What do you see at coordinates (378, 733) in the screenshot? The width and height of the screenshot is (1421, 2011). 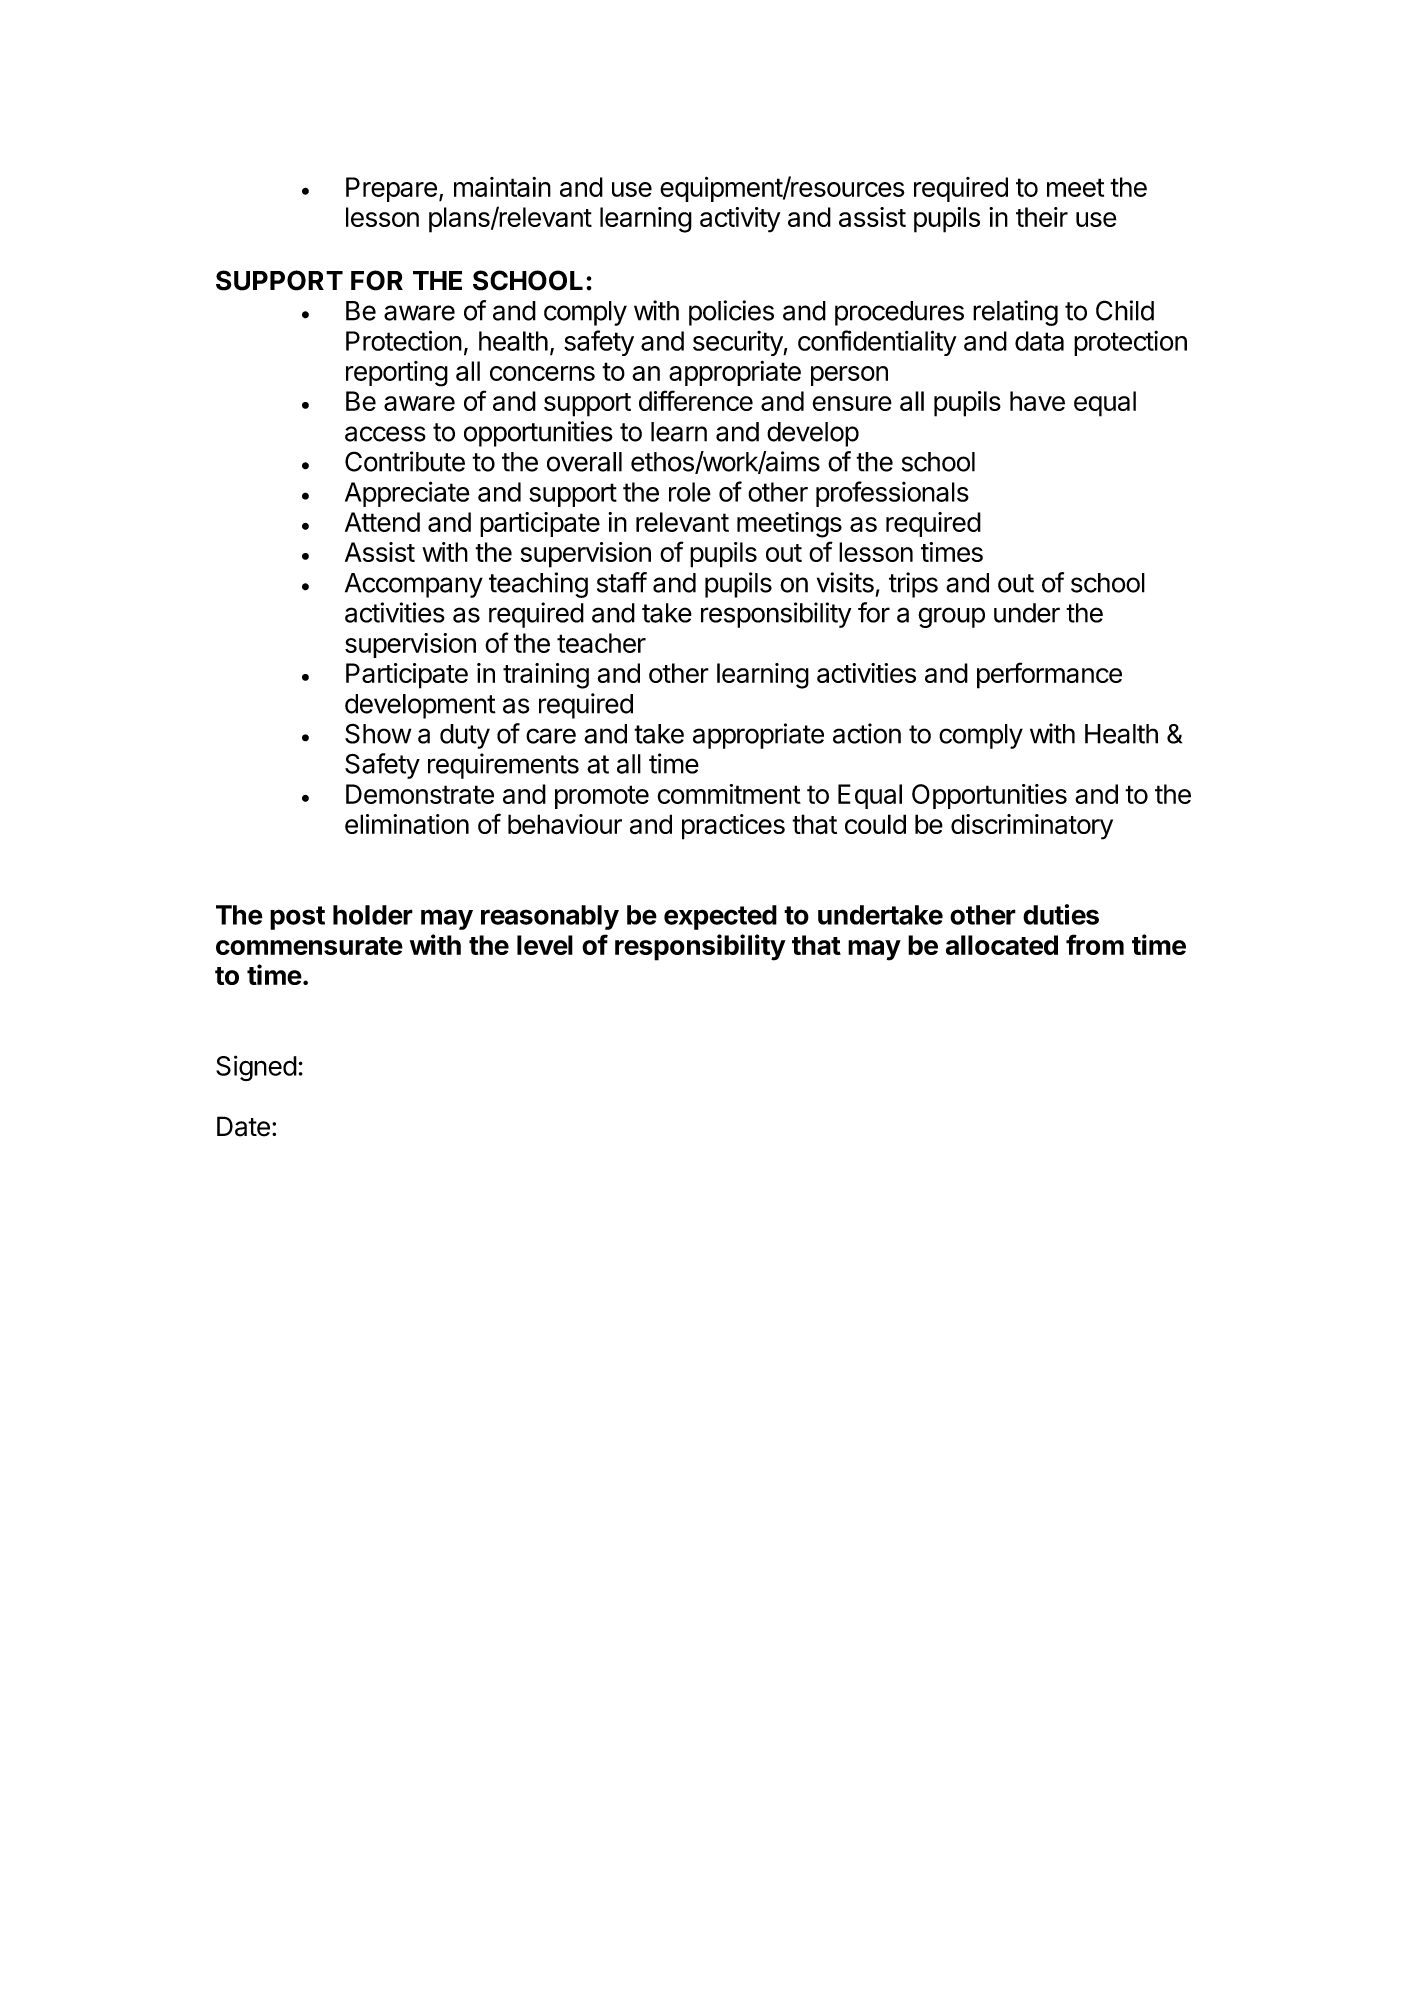 I see `Show` at bounding box center [378, 733].
